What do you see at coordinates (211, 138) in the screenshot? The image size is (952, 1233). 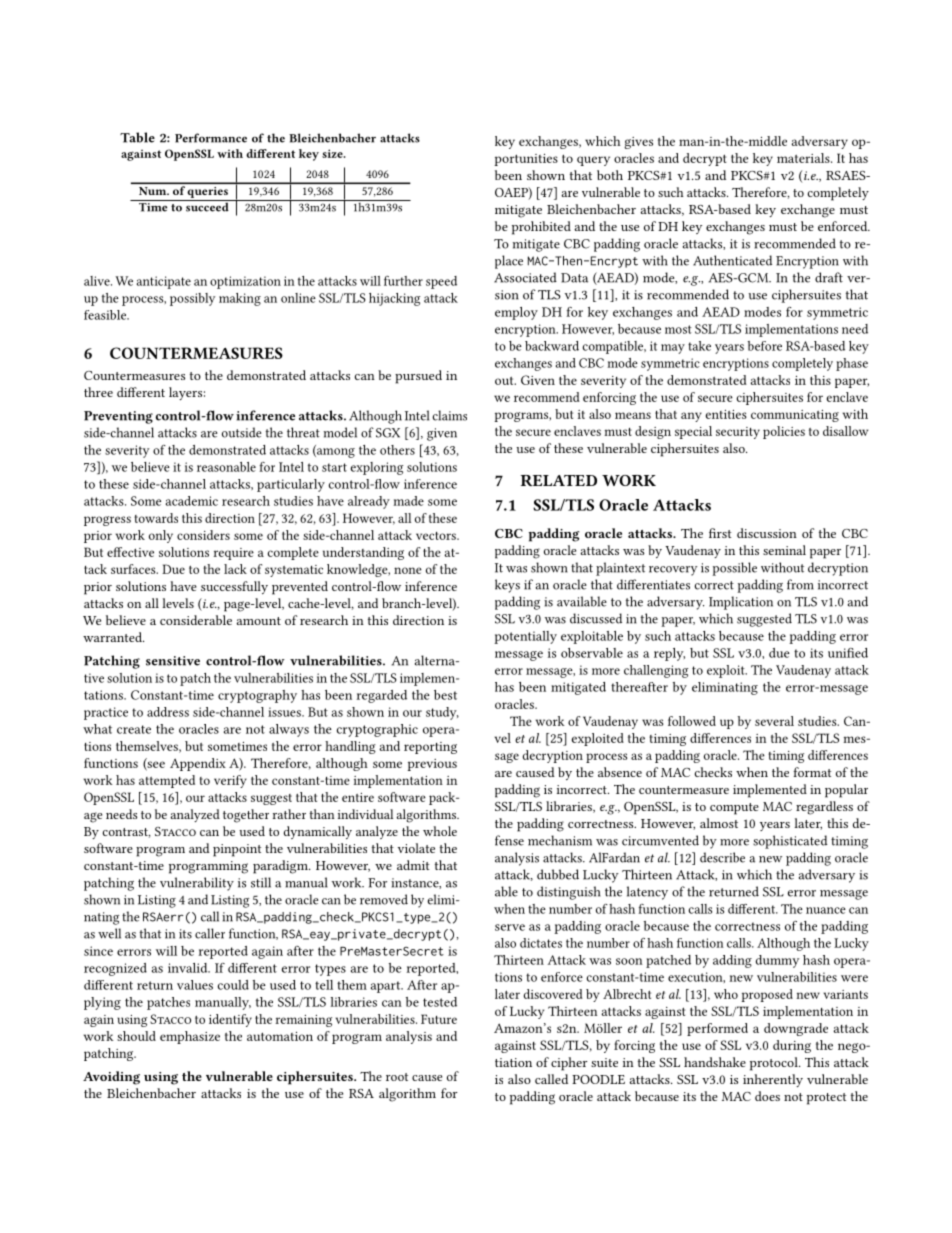 I see `Performance` at bounding box center [211, 138].
